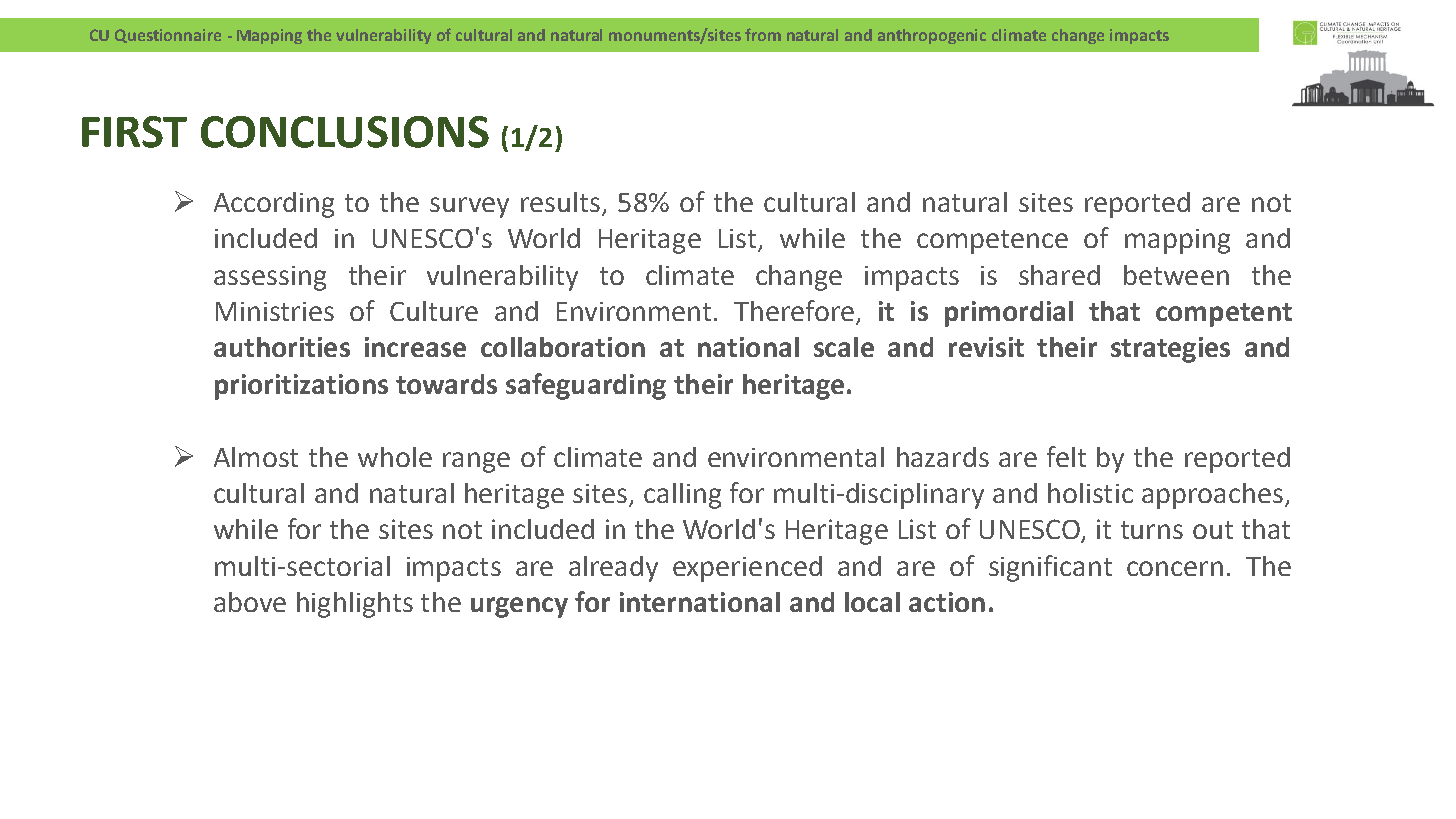 This page has height=819, width=1456. I want to click on already, so click(613, 569).
